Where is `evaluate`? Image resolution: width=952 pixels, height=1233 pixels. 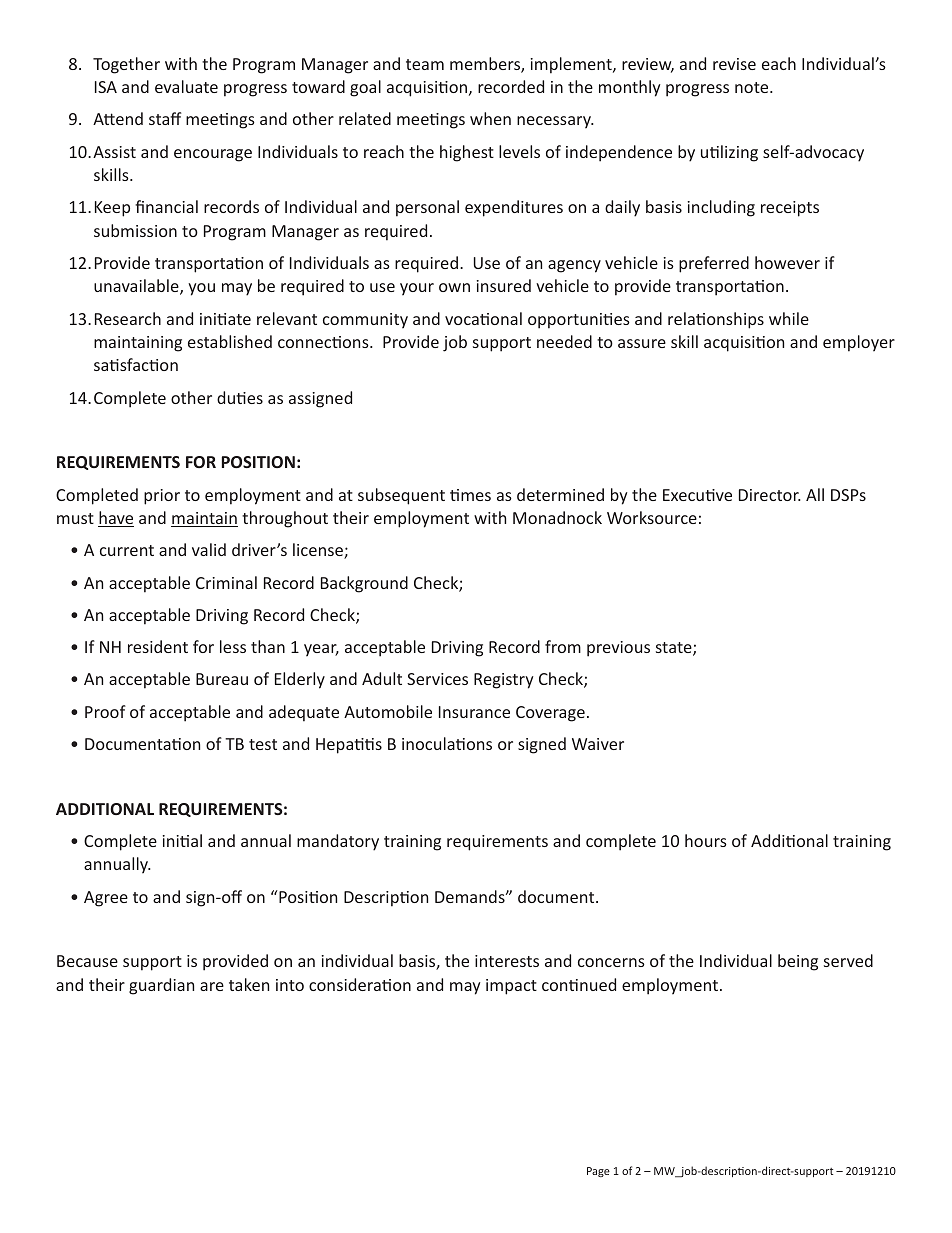 evaluate is located at coordinates (186, 86).
